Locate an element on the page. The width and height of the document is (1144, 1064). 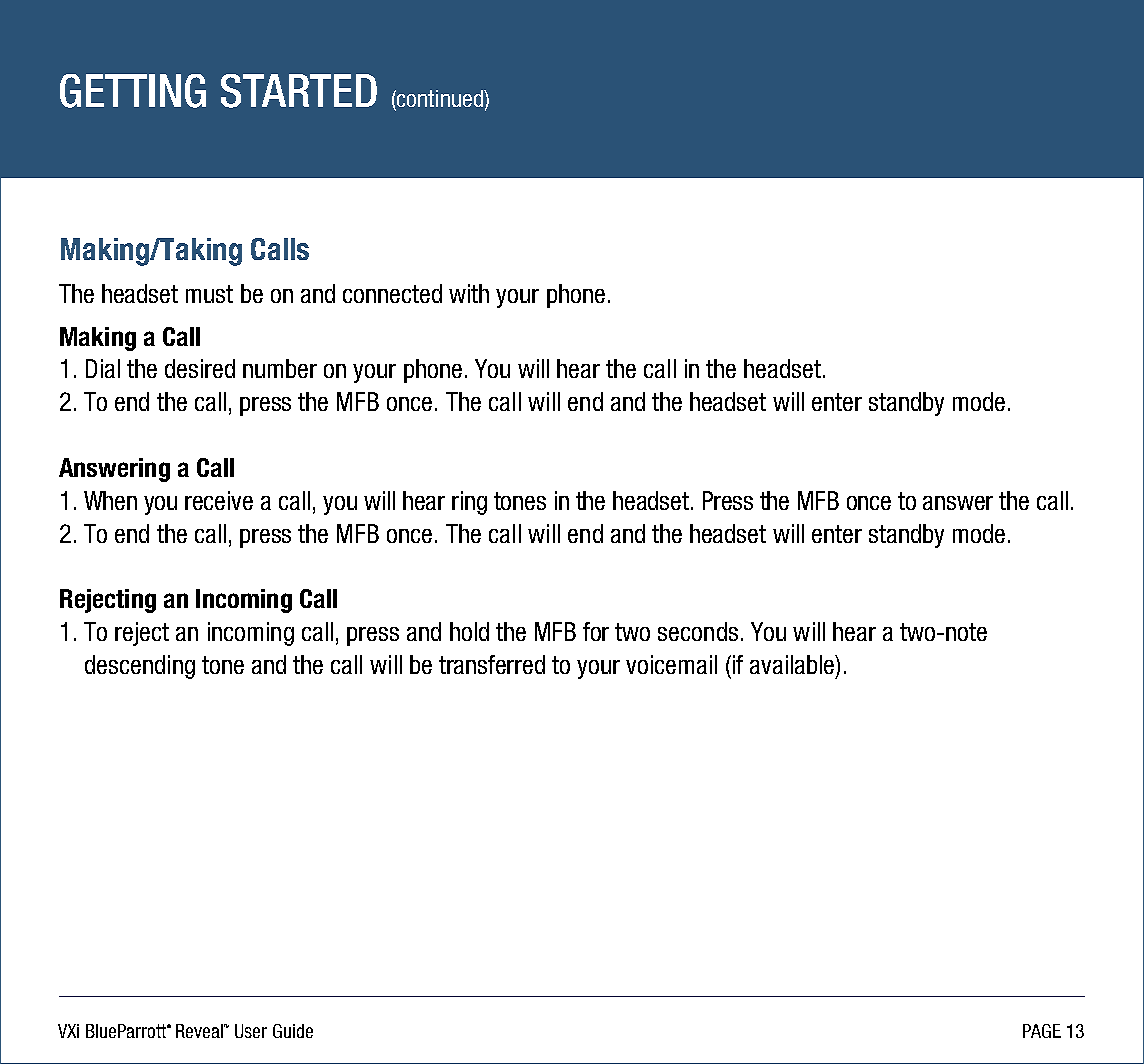
with is located at coordinates (469, 293).
